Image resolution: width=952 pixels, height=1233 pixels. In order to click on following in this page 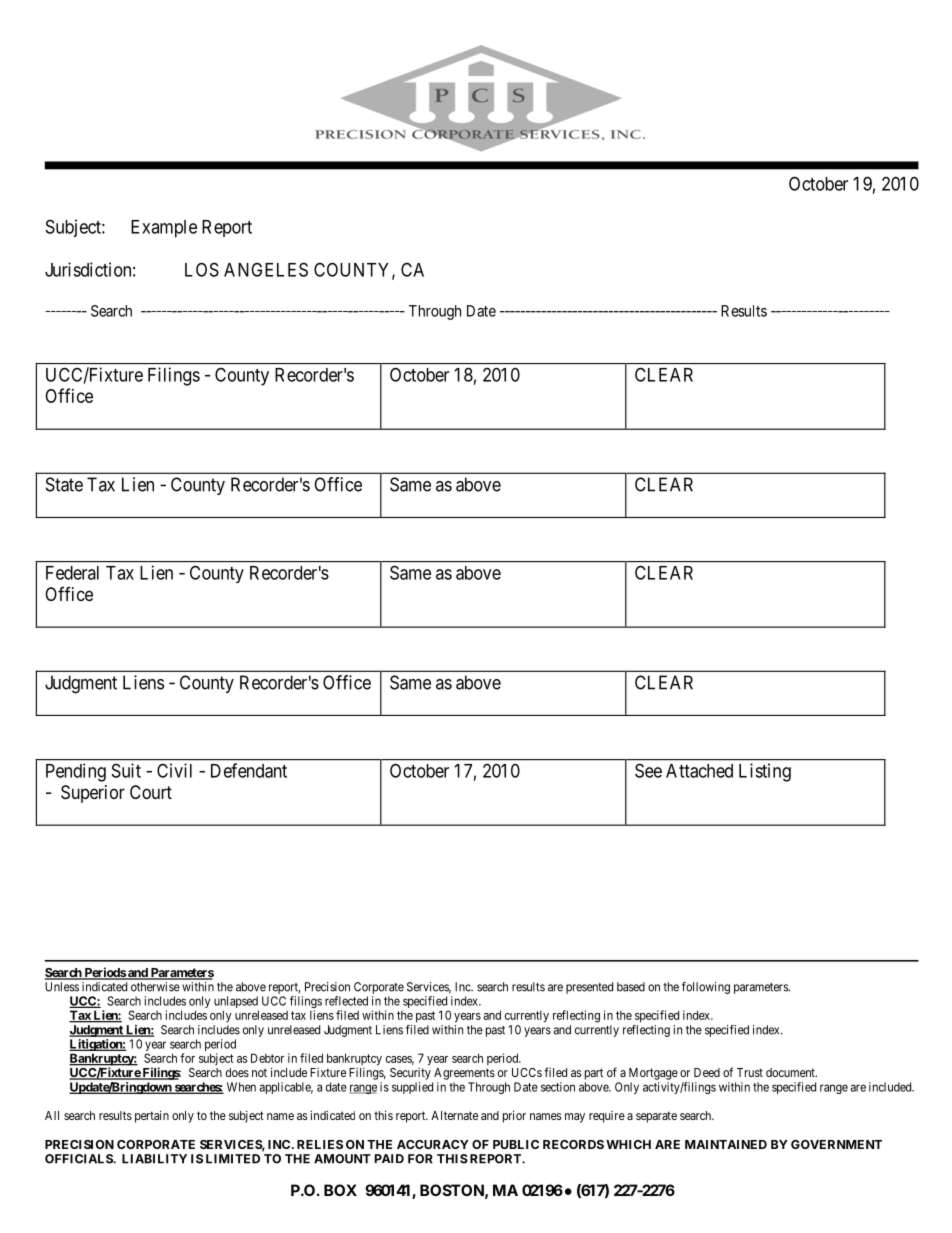, I will do `click(706, 988)`.
